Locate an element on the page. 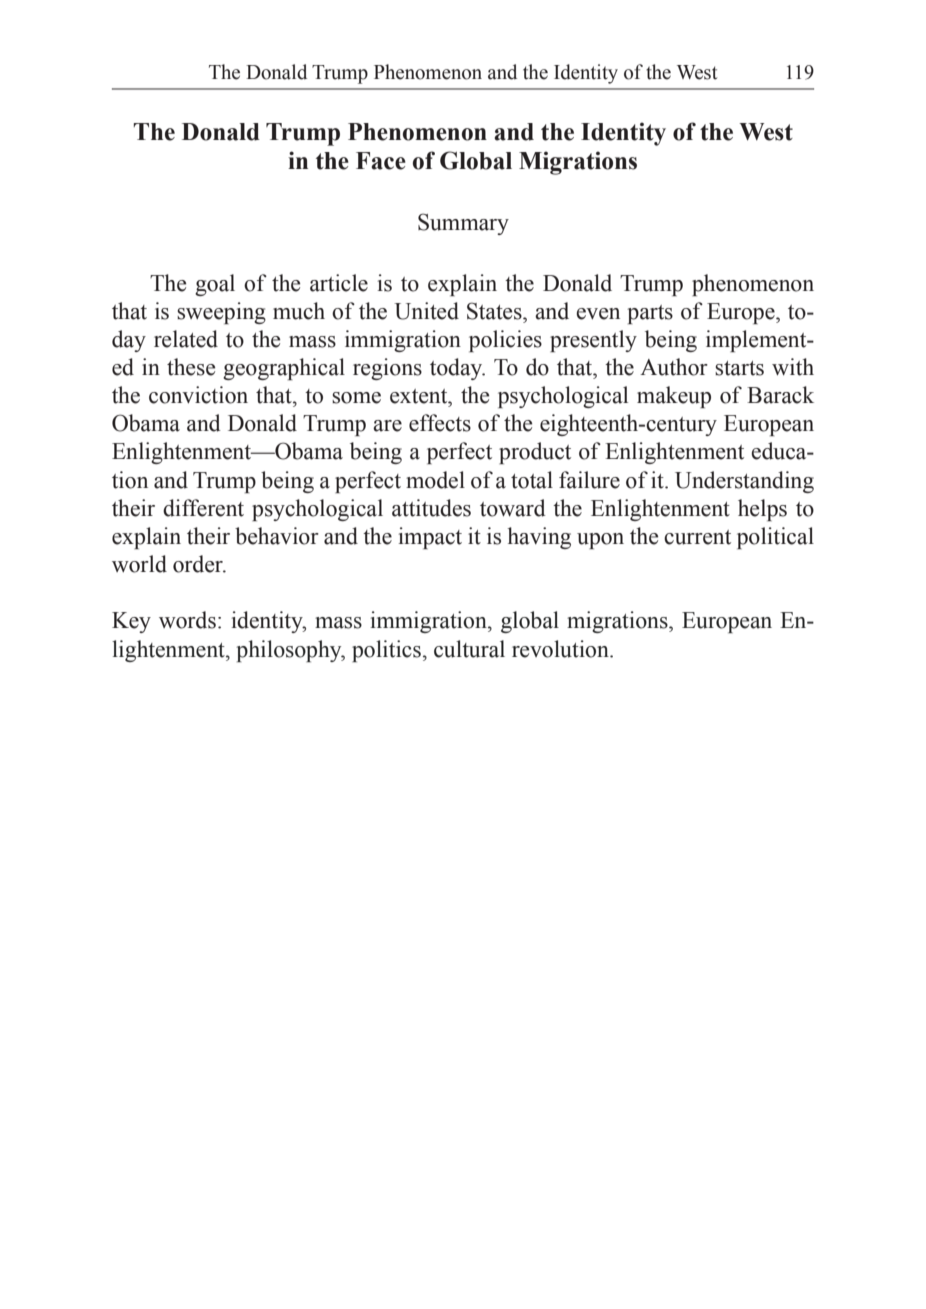  these is located at coordinates (191, 367).
